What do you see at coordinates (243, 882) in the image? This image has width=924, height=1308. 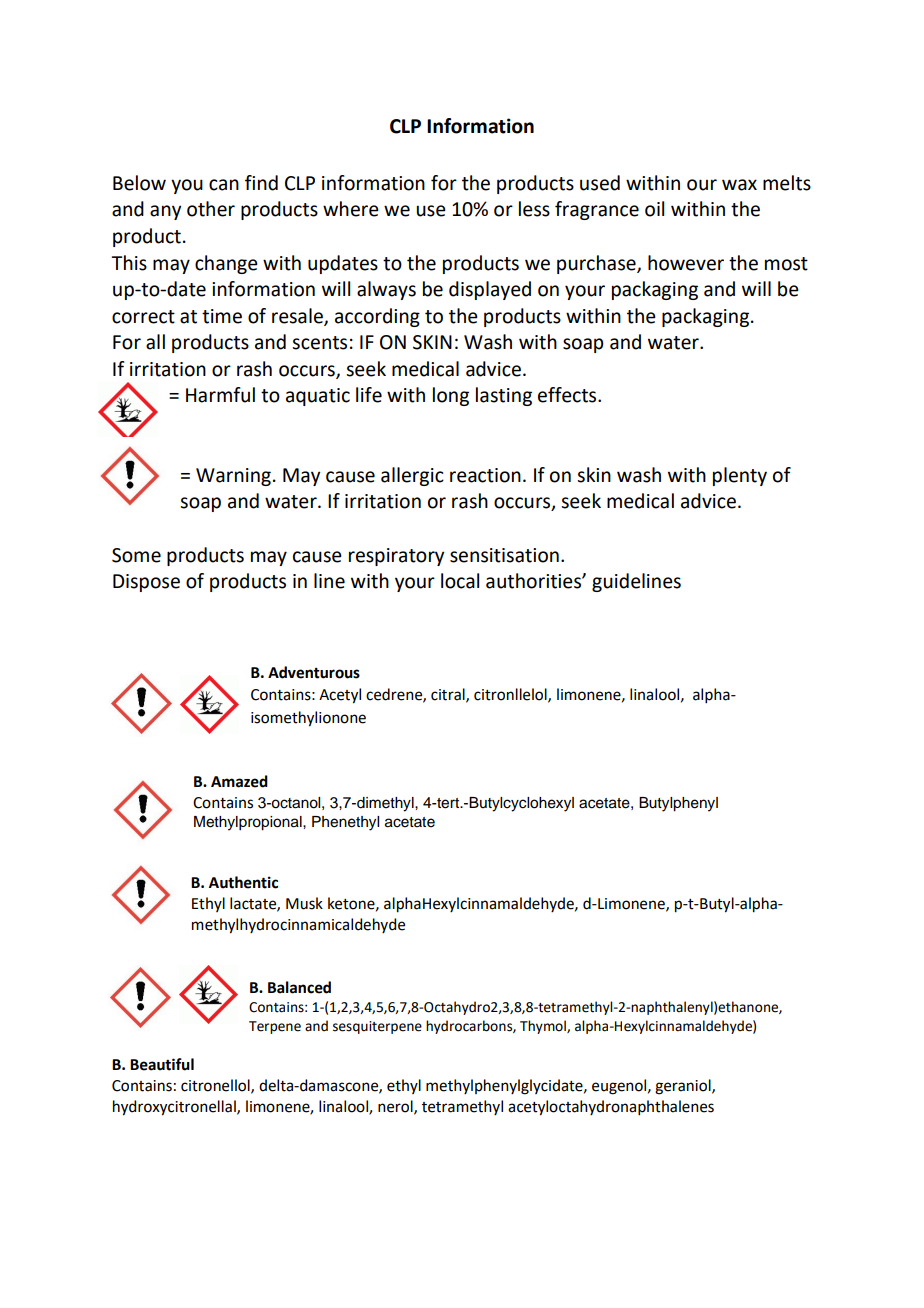 I see `Authentic` at bounding box center [243, 882].
